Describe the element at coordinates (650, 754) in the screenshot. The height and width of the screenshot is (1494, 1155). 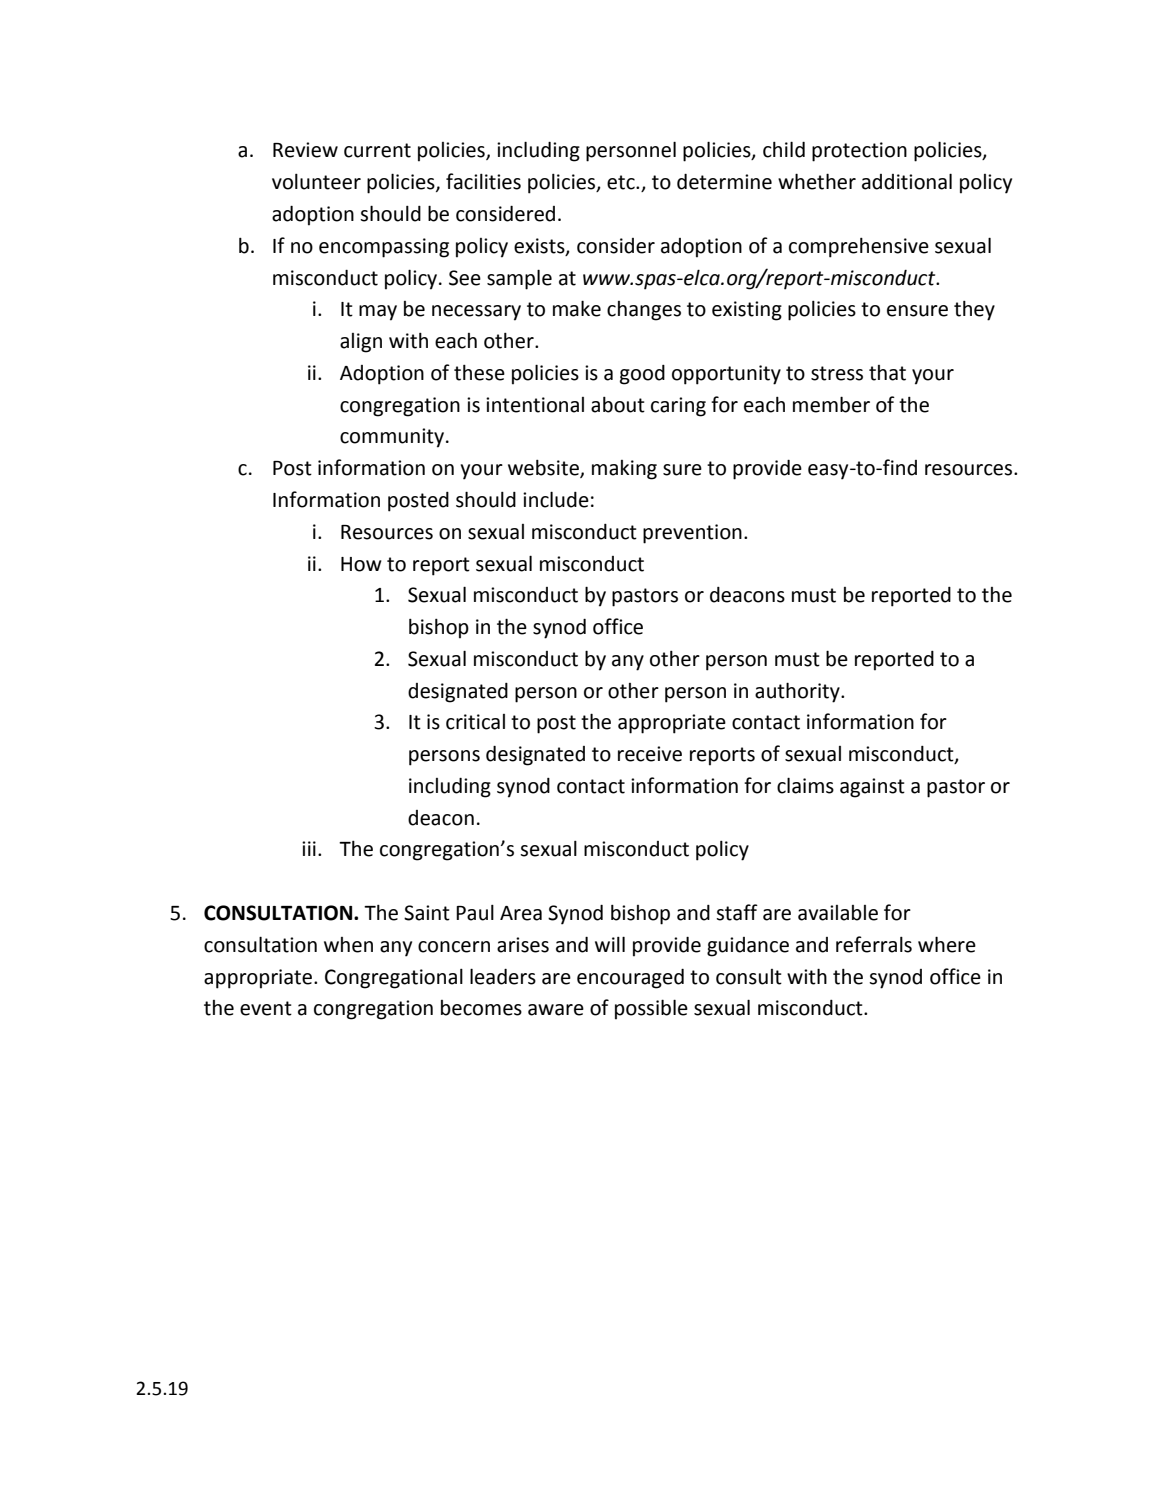
I see `receive` at that location.
